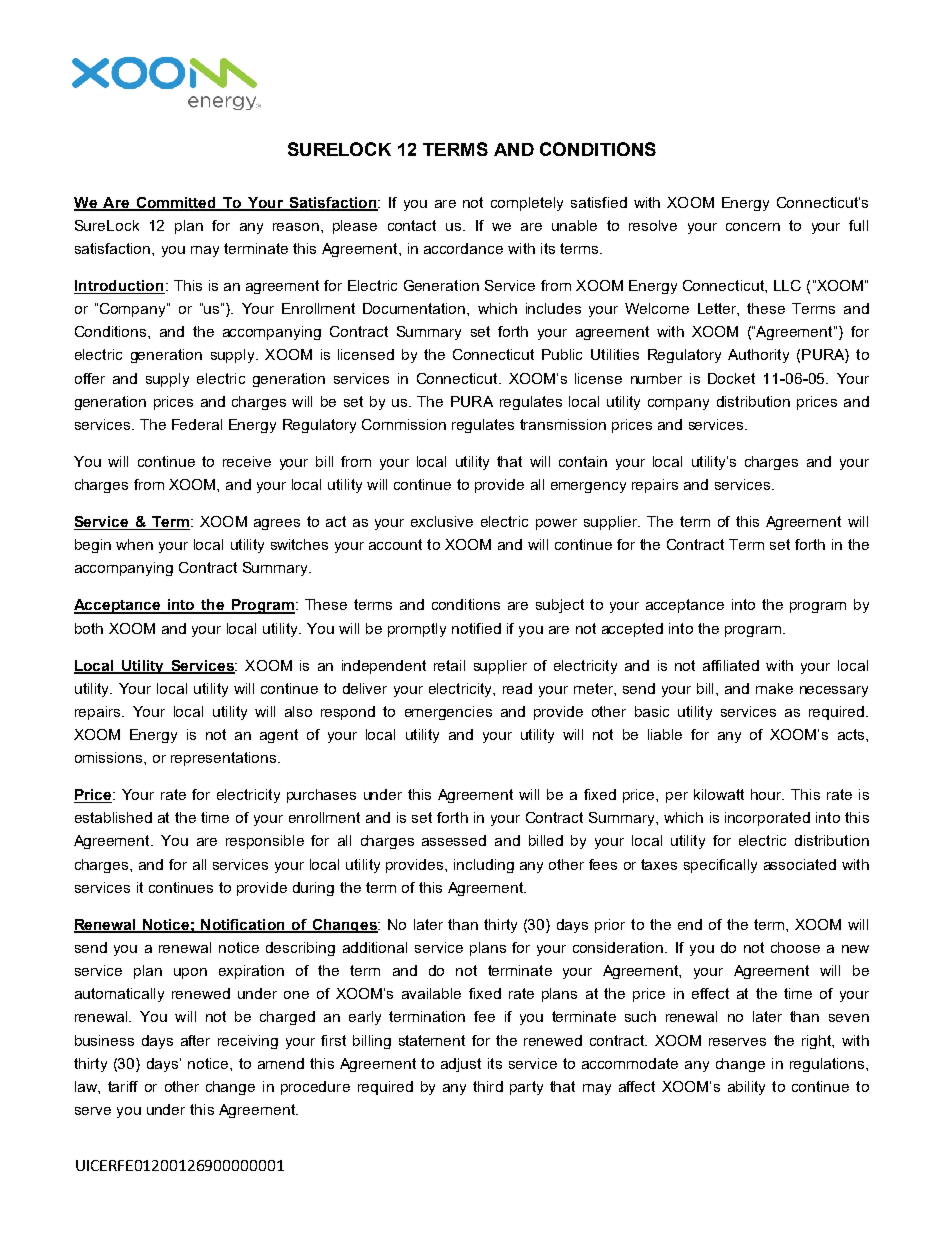 This screenshot has height=1233, width=952. What do you see at coordinates (176, 203) in the screenshot?
I see `Committed` at bounding box center [176, 203].
